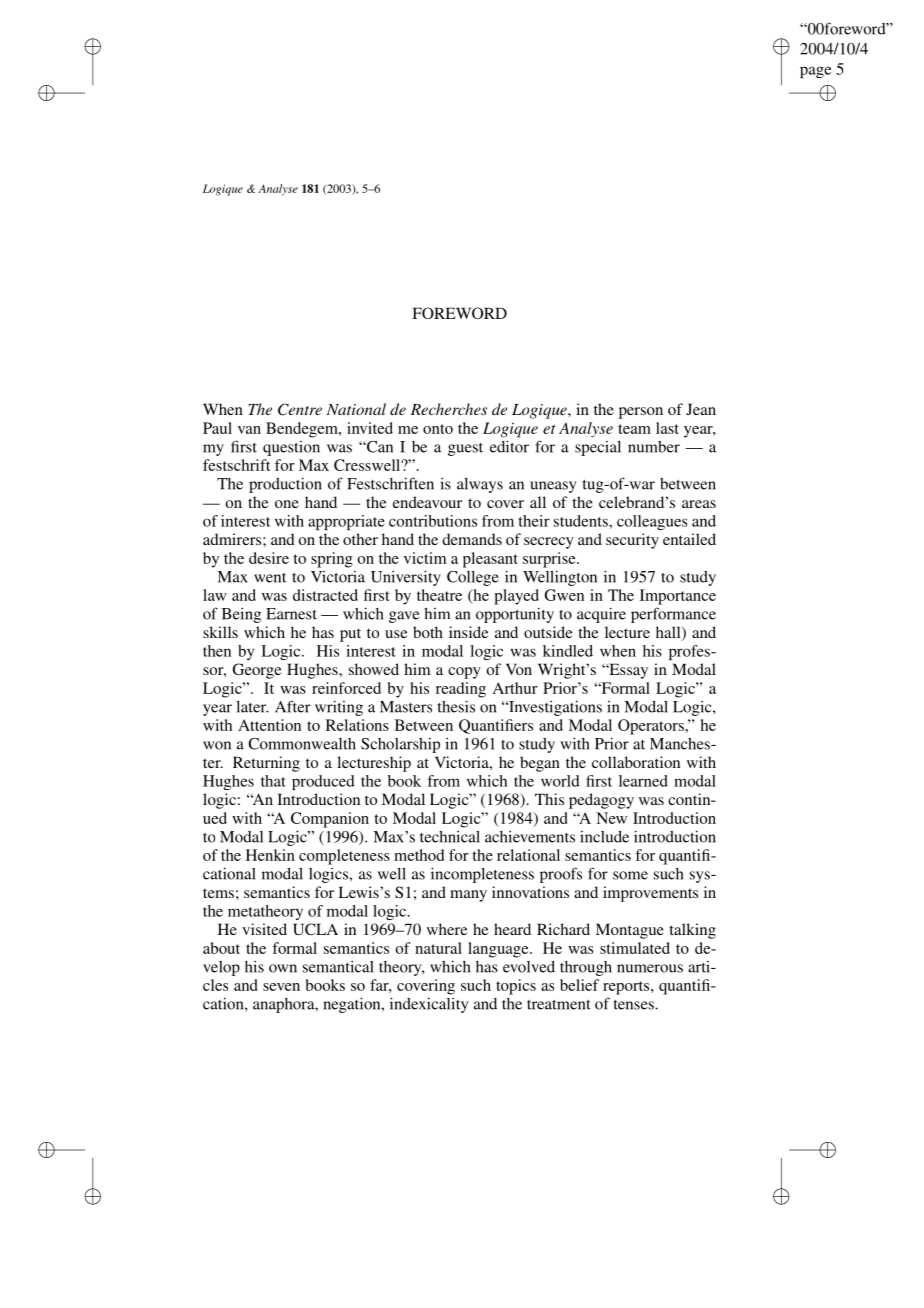 The width and height of the document is (924, 1308). I want to click on topics, so click(516, 987).
